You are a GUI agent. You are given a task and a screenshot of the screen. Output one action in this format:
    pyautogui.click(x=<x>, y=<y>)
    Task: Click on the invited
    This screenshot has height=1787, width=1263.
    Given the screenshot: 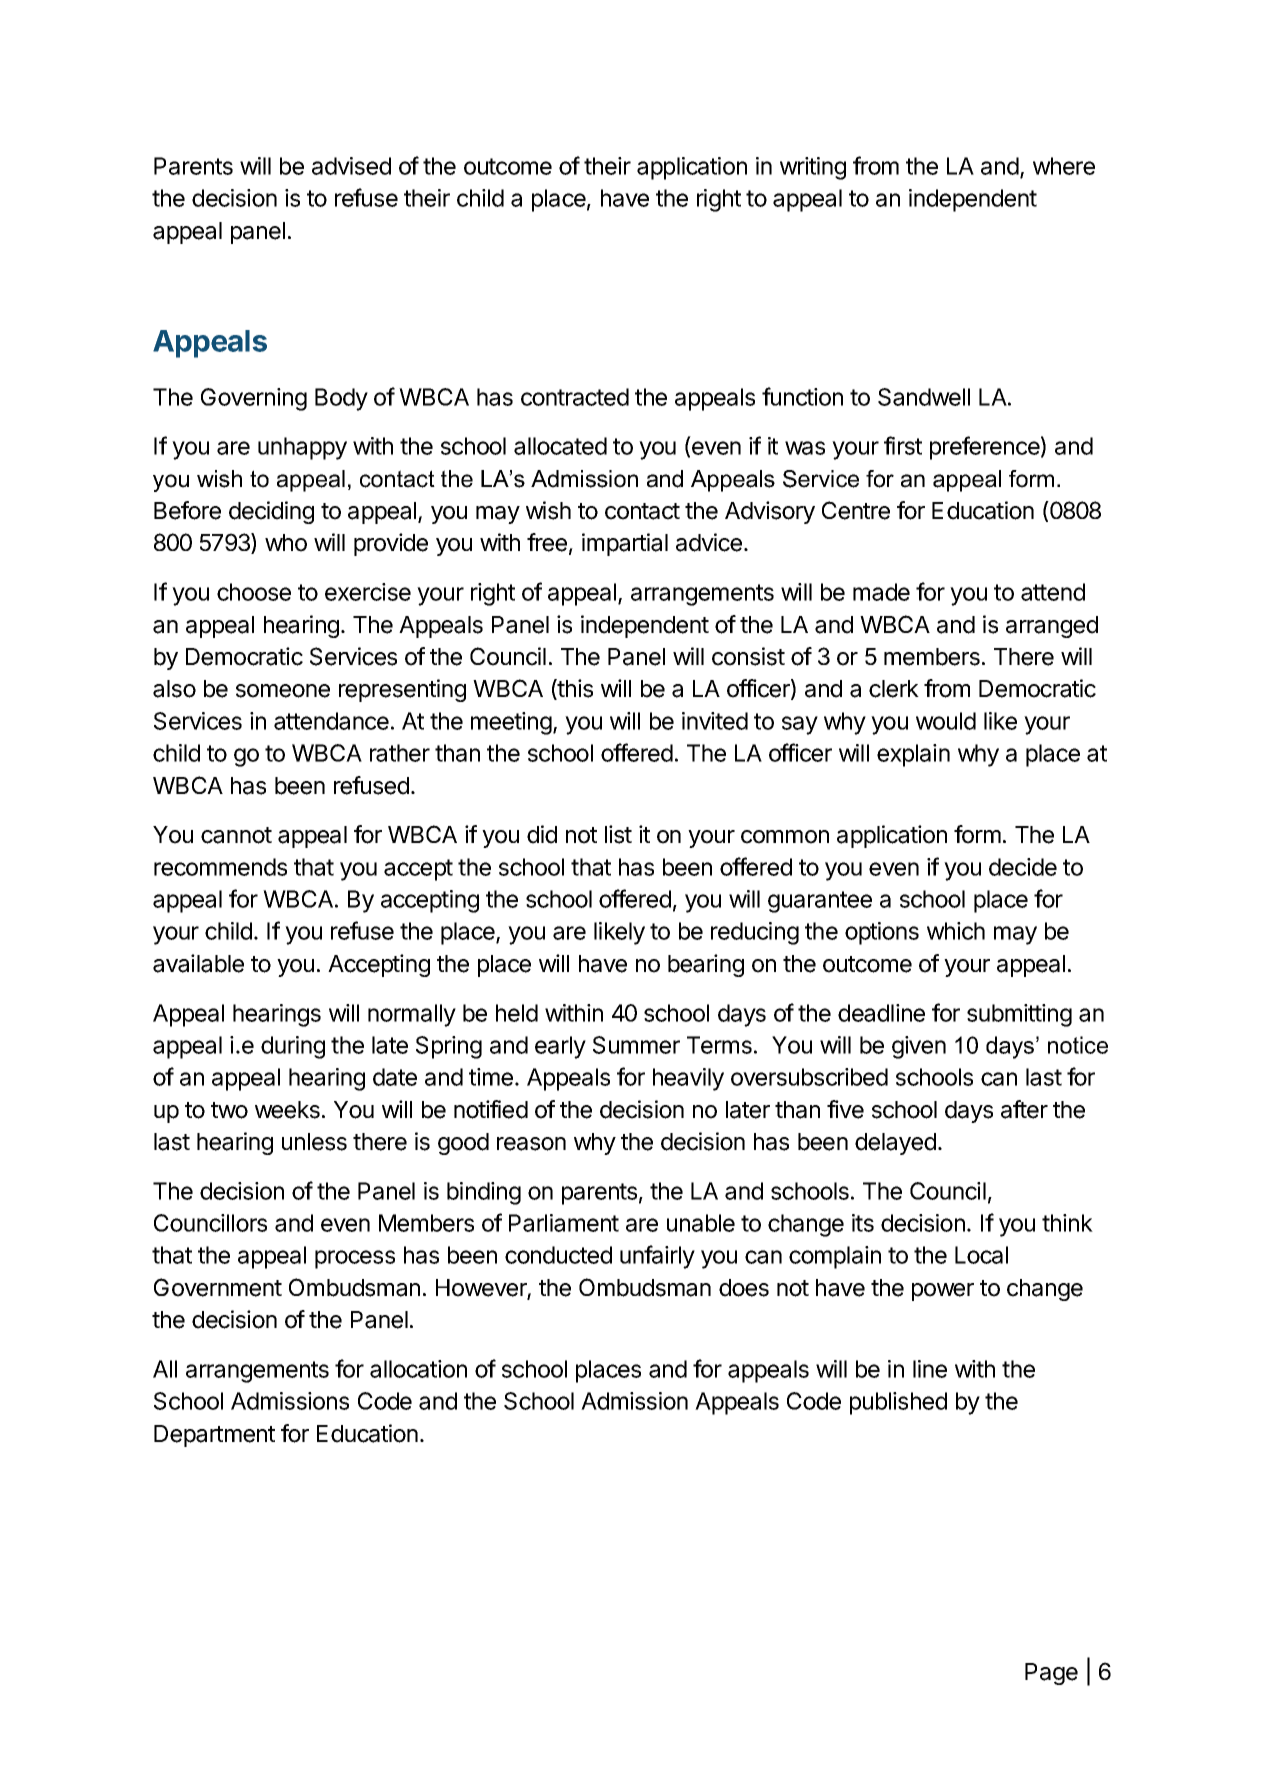 What is the action you would take?
    pyautogui.click(x=715, y=721)
